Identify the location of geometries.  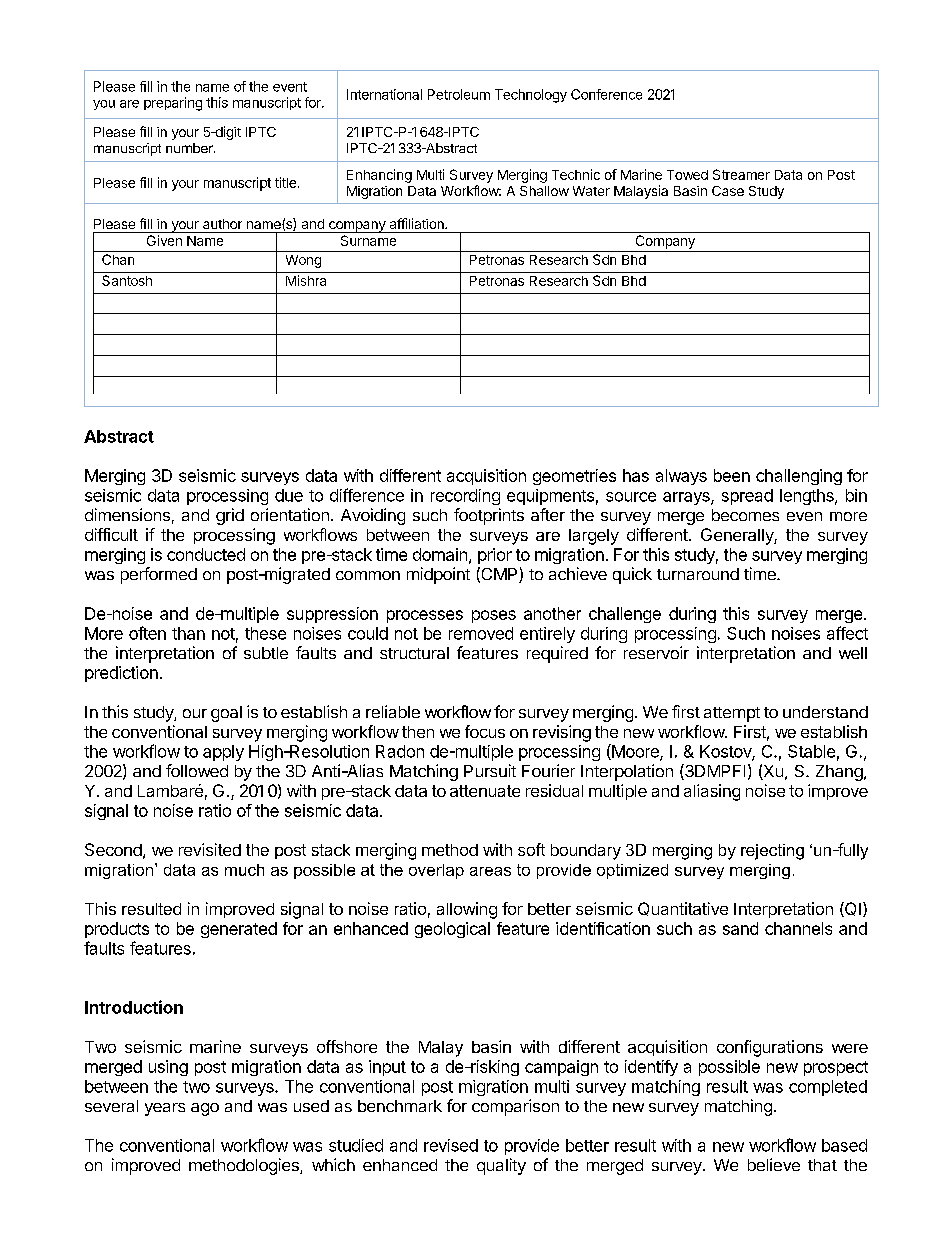
(574, 477).
